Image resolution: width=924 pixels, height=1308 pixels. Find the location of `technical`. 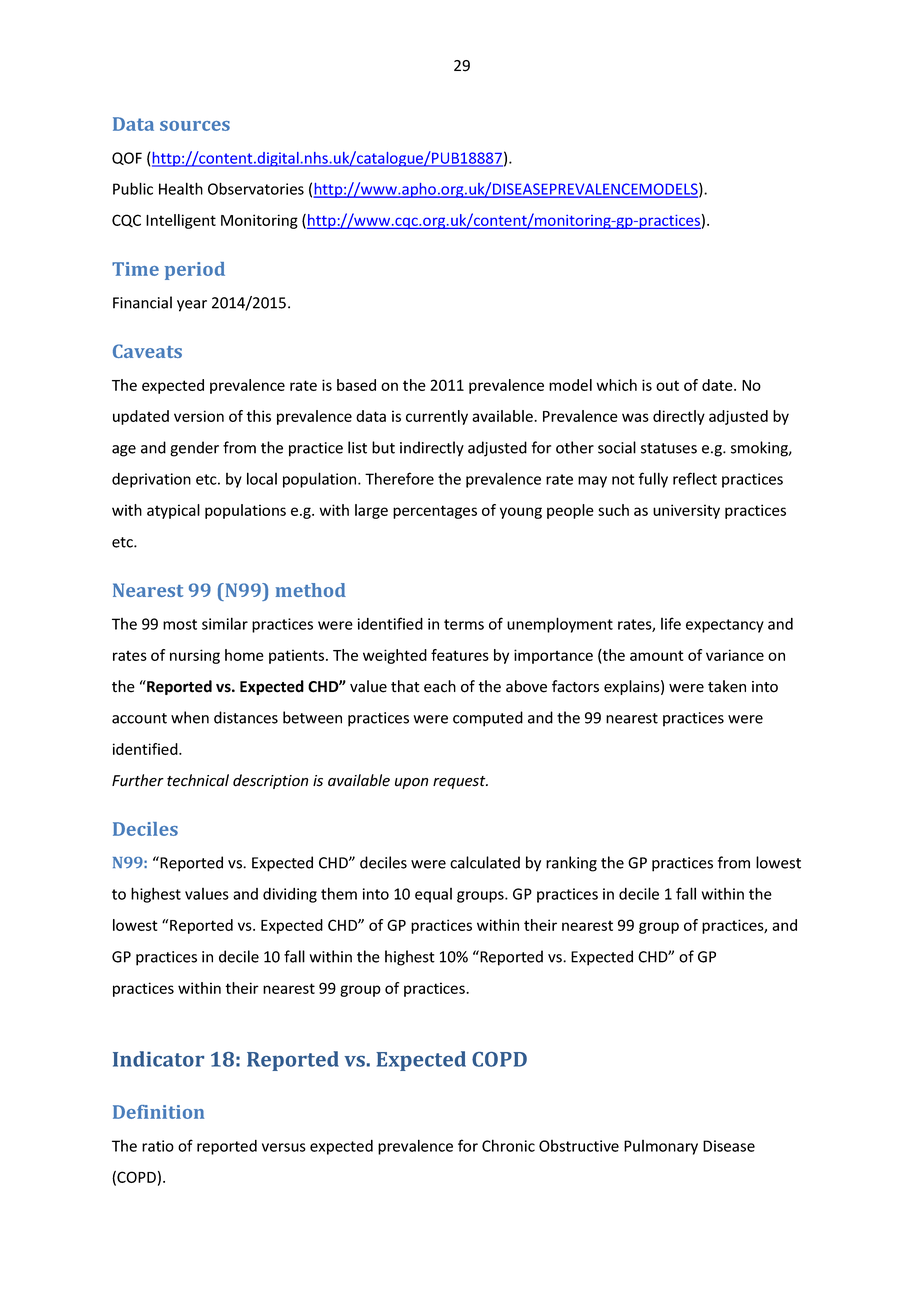

technical is located at coordinates (198, 780).
